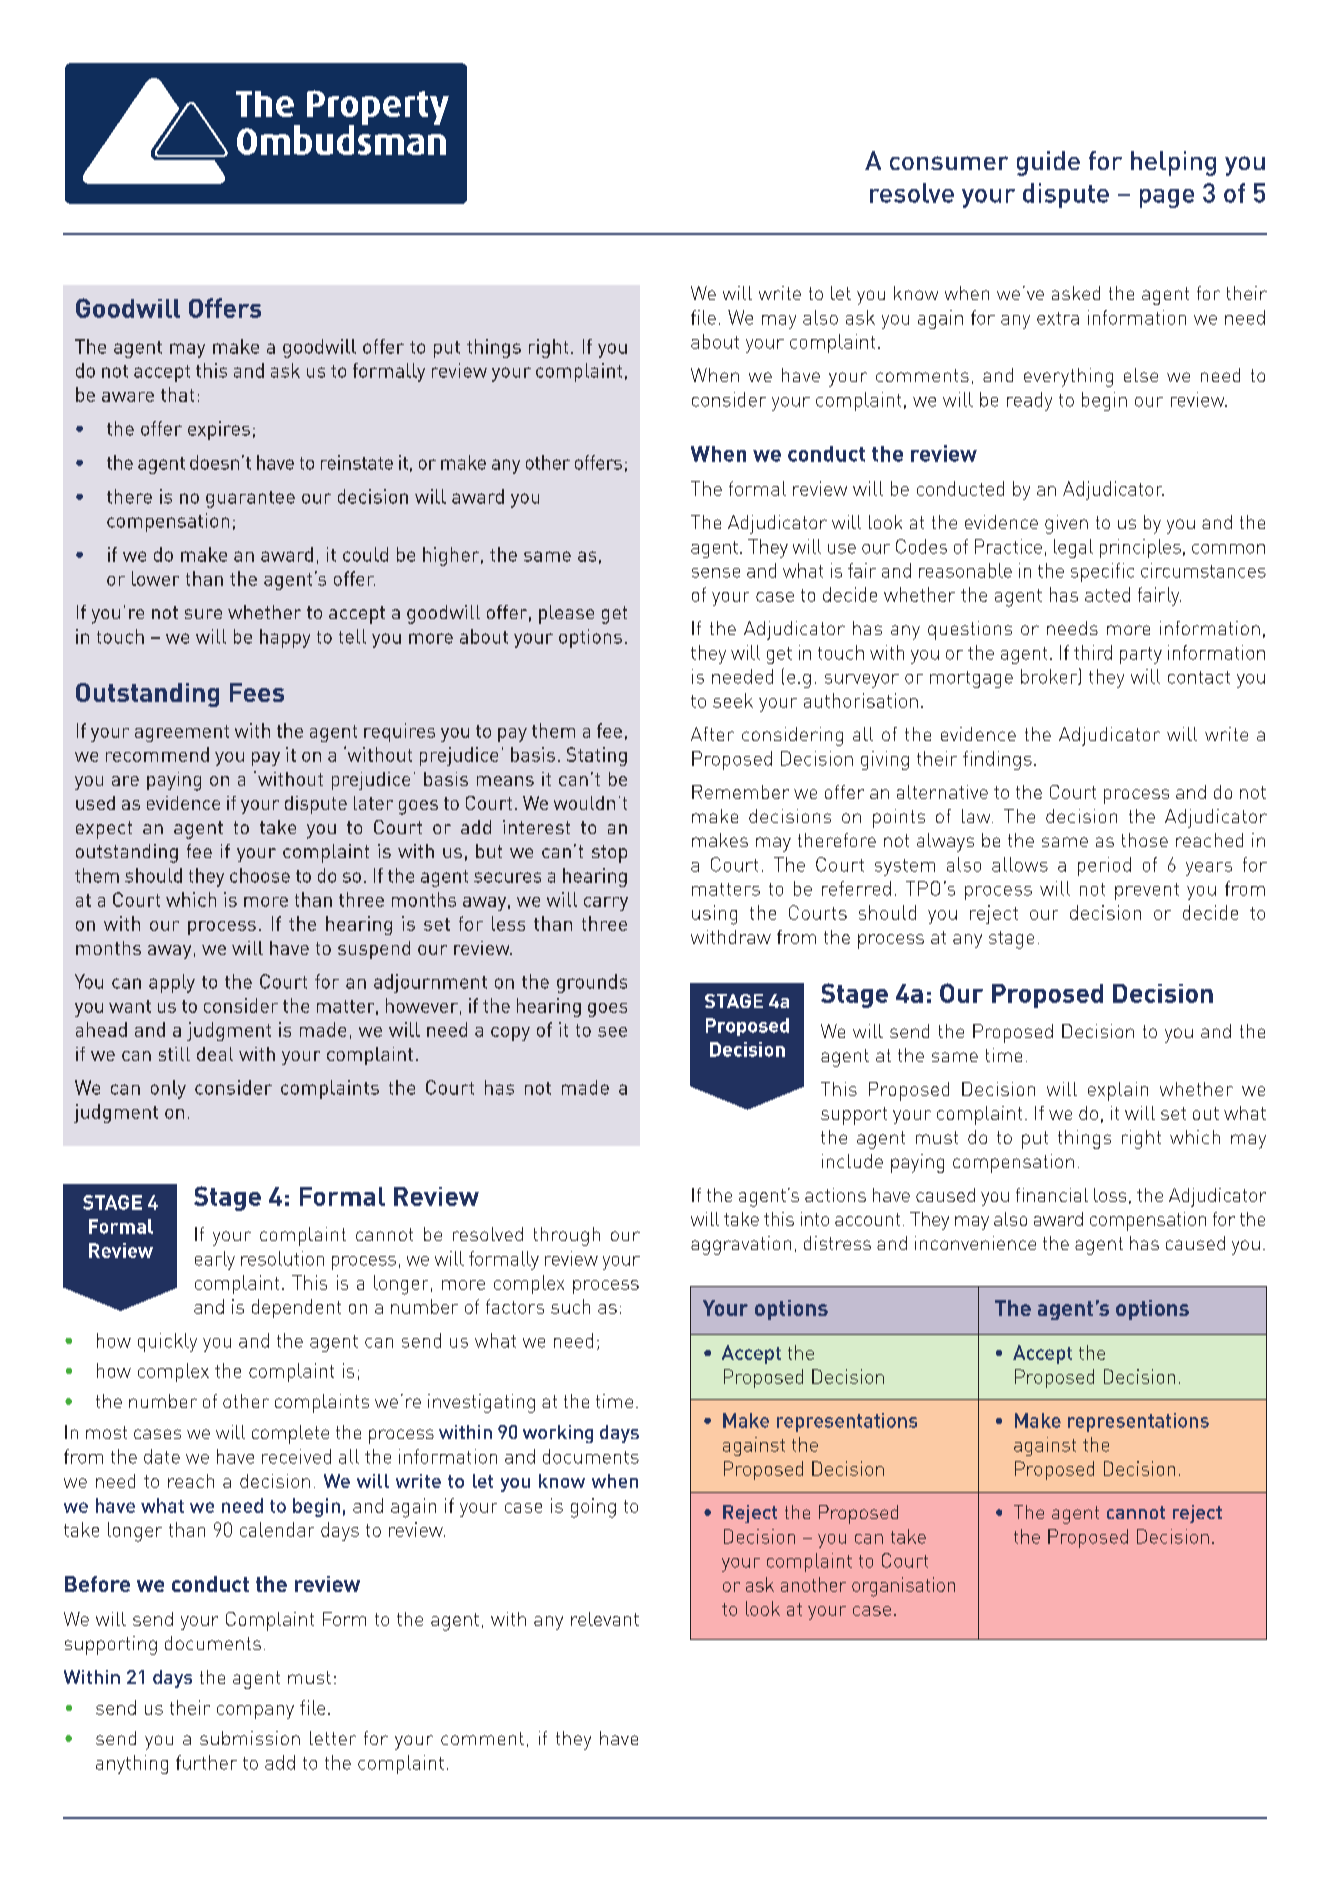  Describe the element at coordinates (712, 734) in the document. I see `After` at that location.
